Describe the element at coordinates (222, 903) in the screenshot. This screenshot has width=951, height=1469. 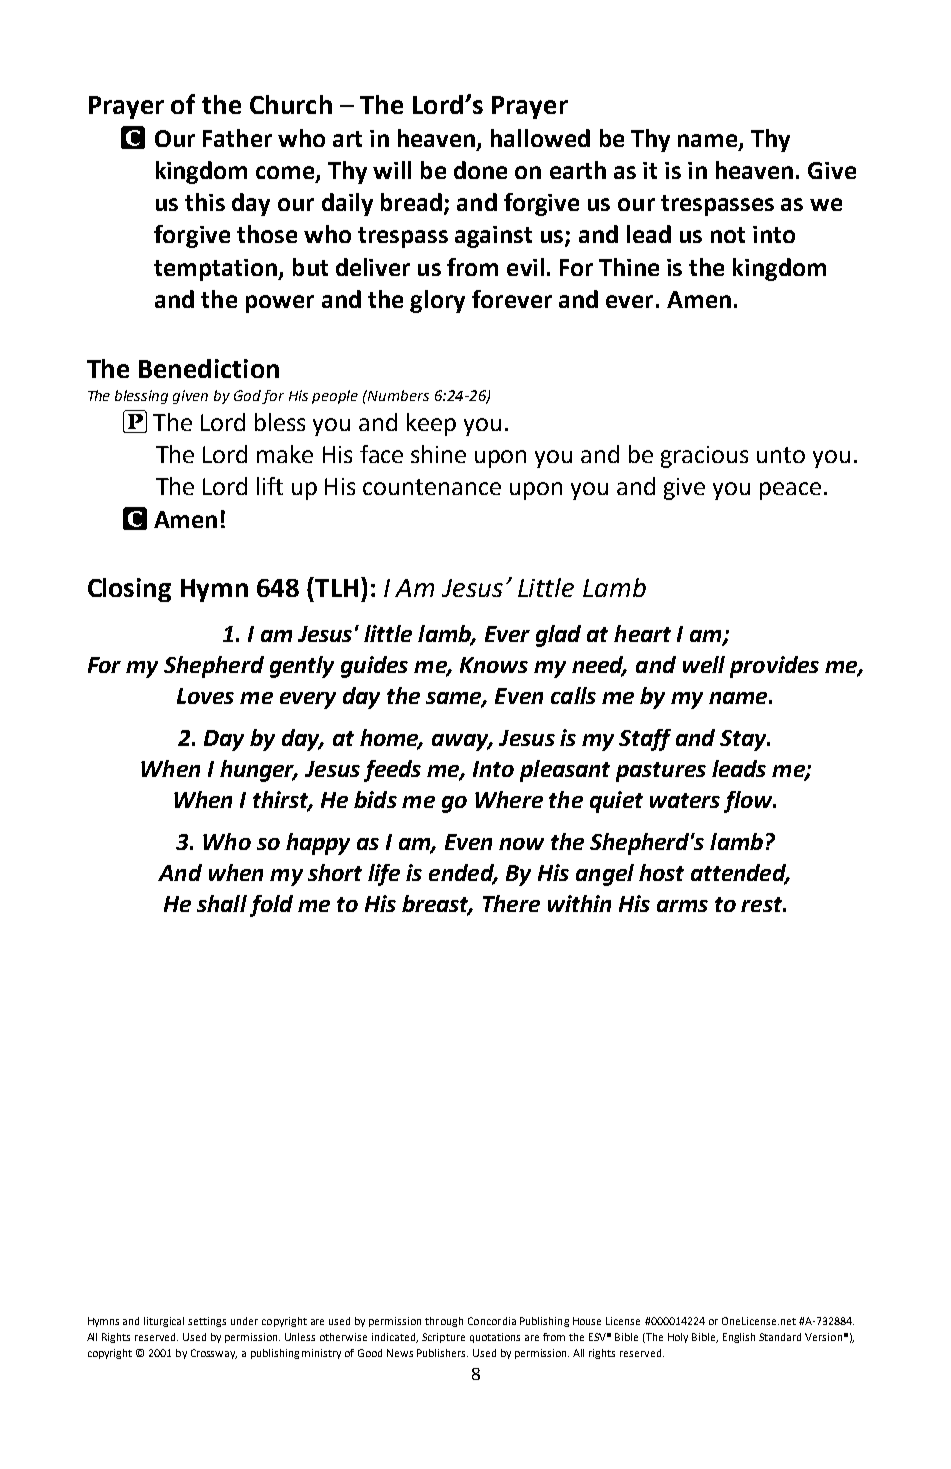
I see `shall` at that location.
